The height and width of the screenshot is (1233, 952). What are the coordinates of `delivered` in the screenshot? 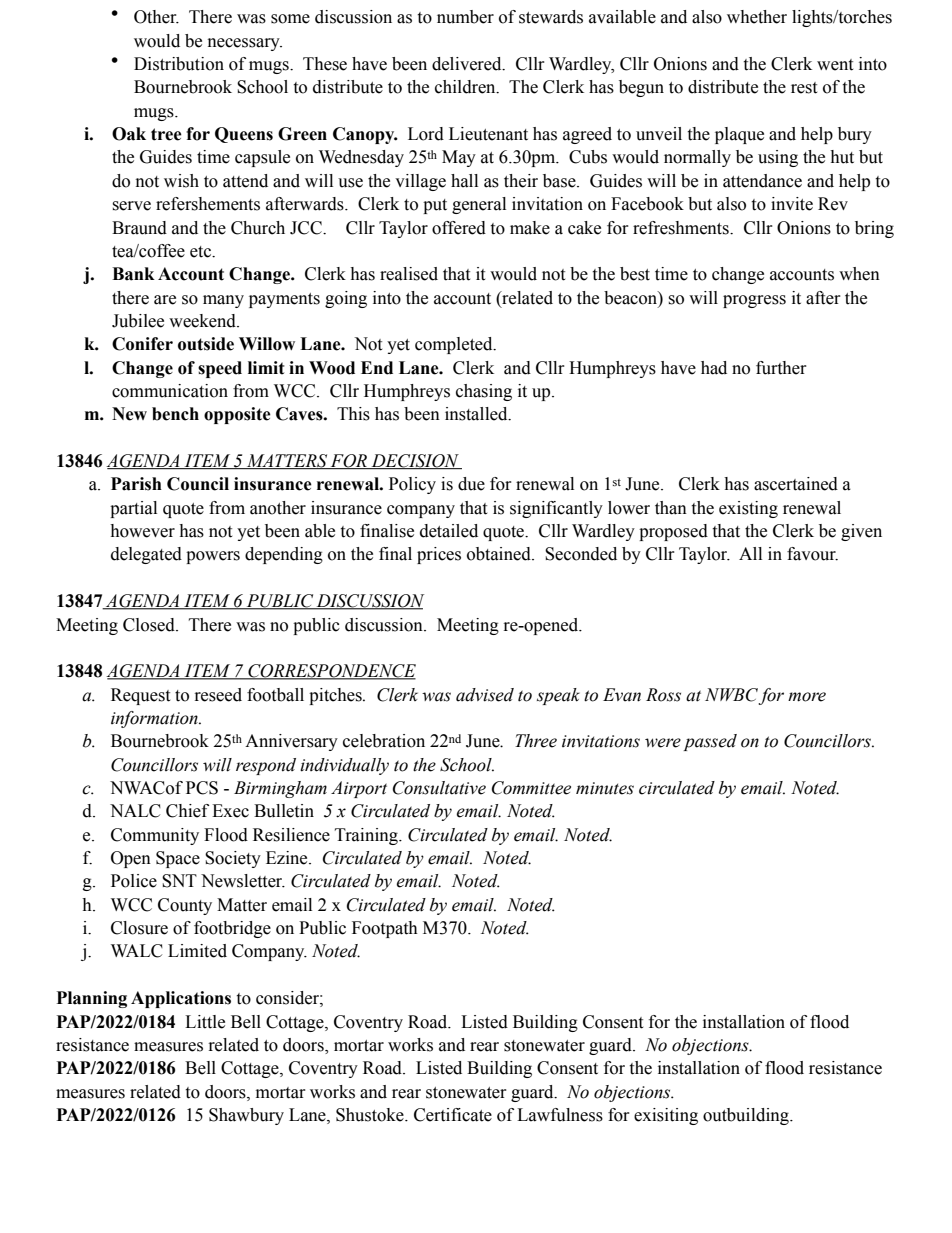 It's located at (468, 64).
